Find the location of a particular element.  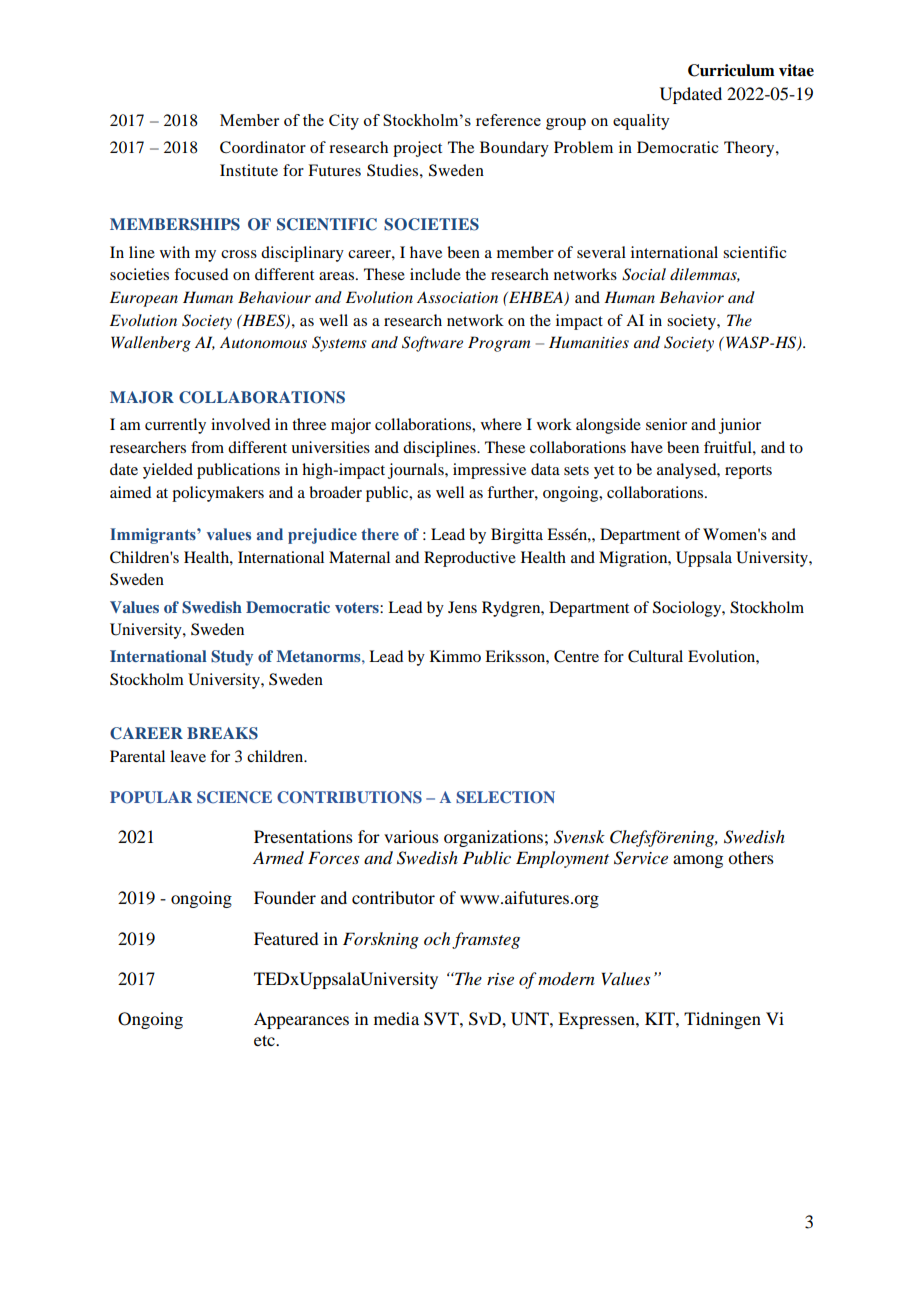

SVT is located at coordinates (442, 1019).
